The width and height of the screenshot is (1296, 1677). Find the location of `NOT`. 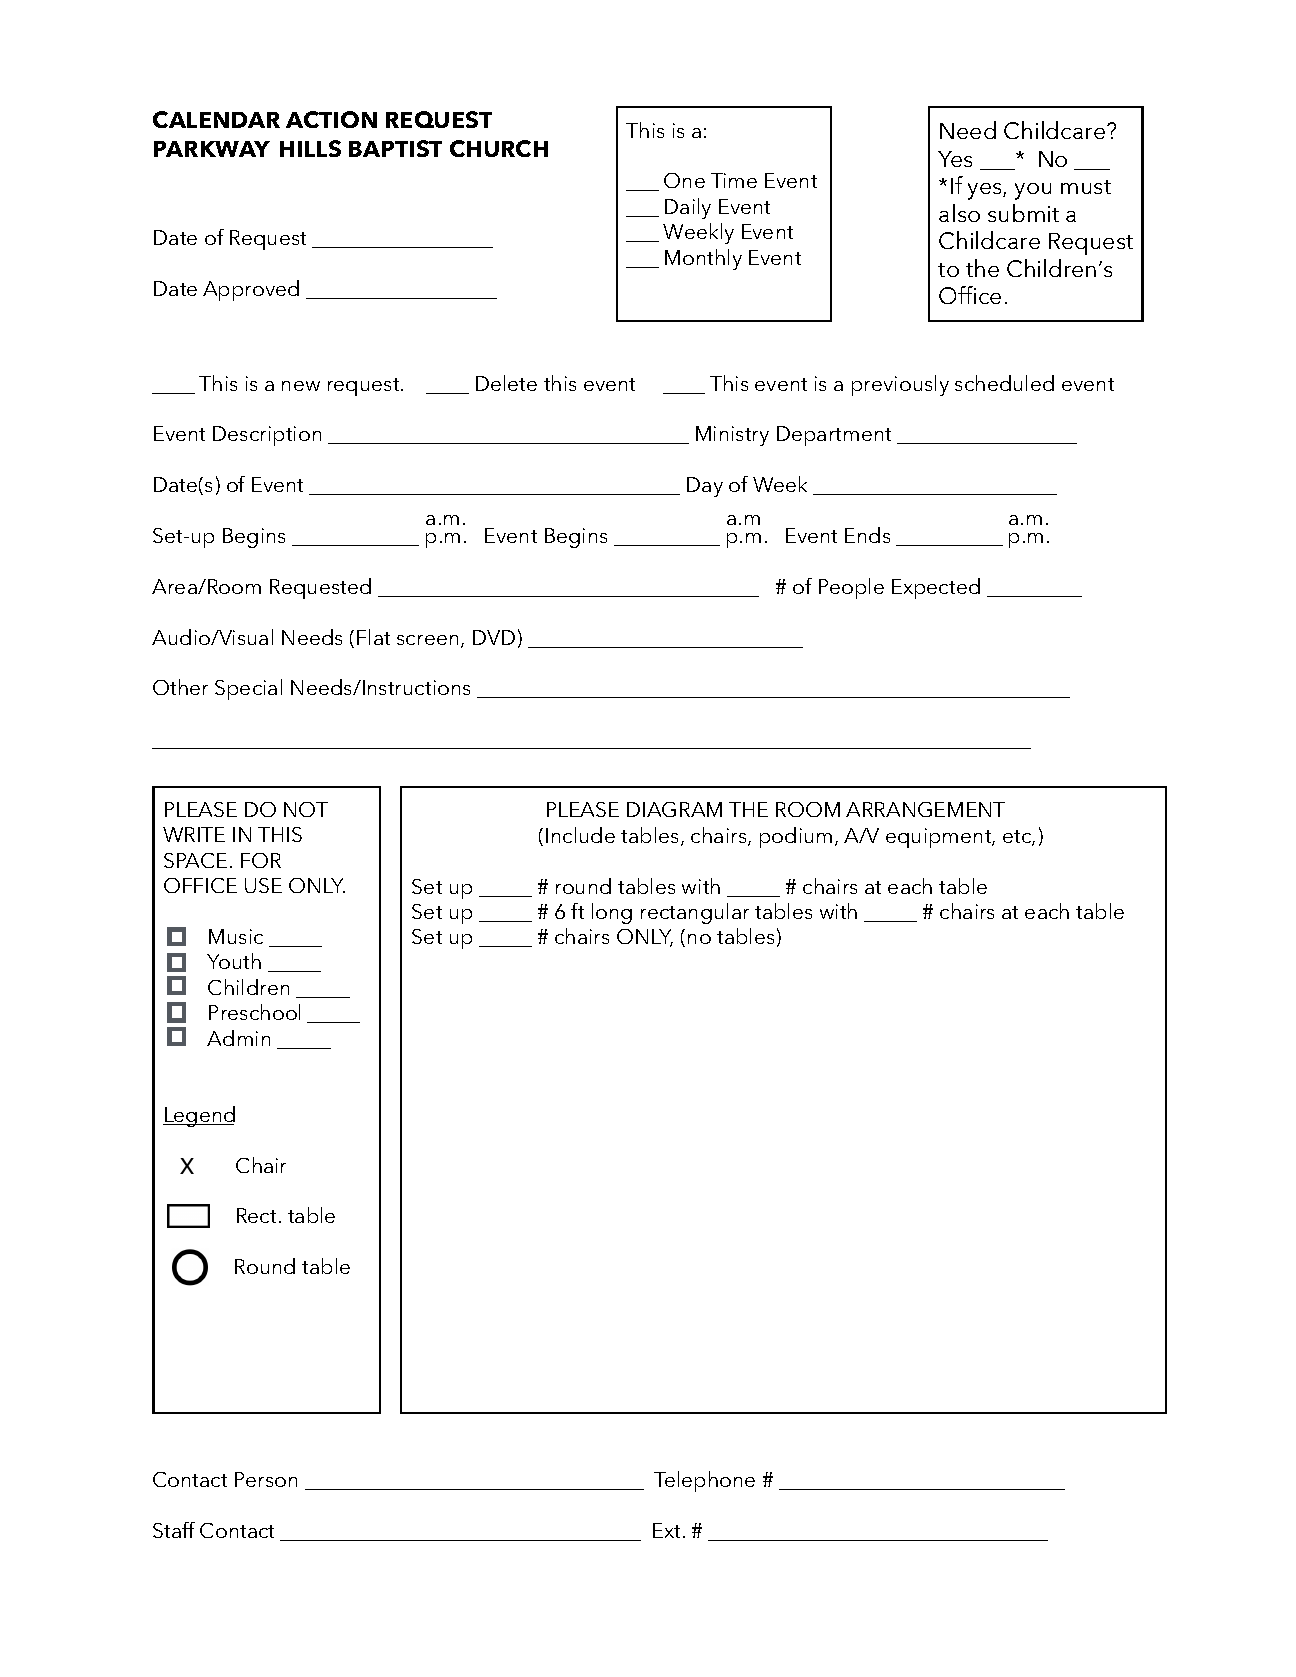

NOT is located at coordinates (306, 809).
